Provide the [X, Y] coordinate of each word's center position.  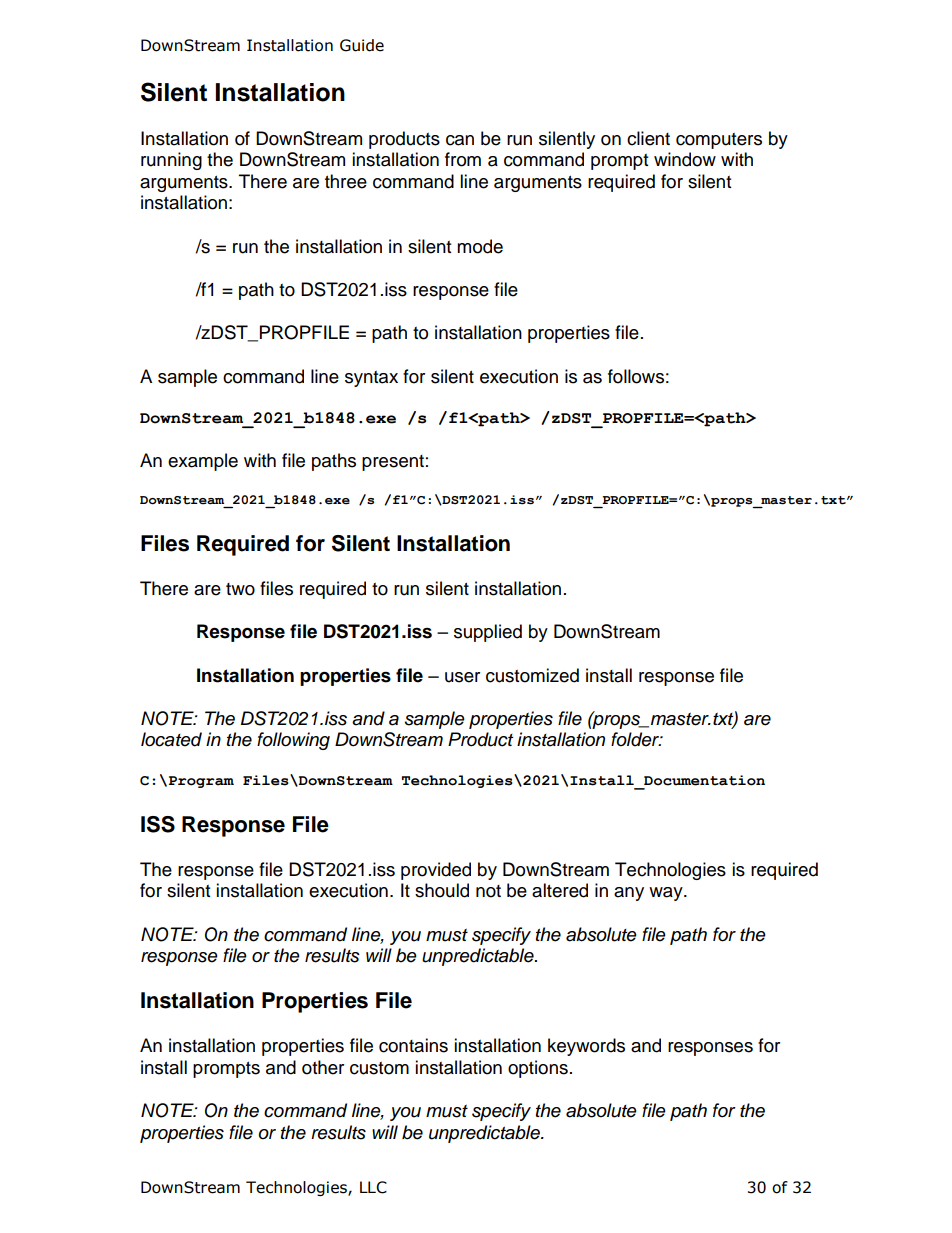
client [648, 138]
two [240, 589]
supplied [488, 633]
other [323, 1067]
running [171, 161]
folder [636, 739]
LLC [373, 1187]
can [460, 140]
